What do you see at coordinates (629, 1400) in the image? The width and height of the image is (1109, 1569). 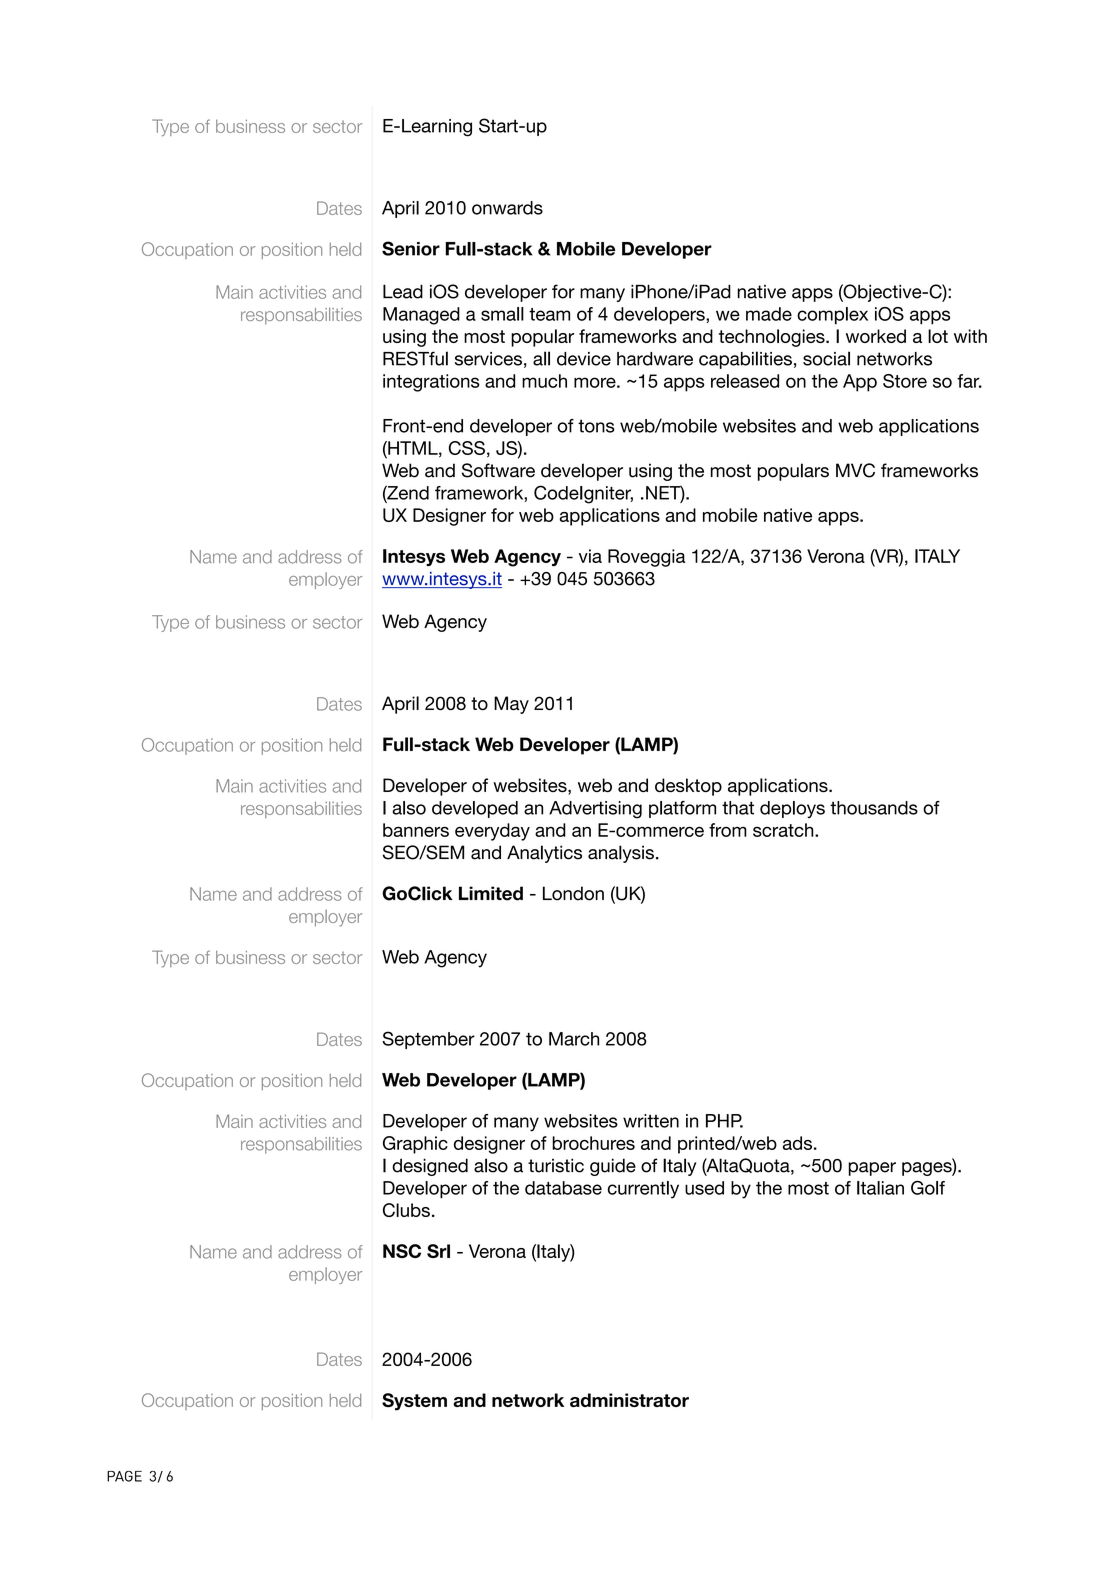 I see `administrator` at bounding box center [629, 1400].
